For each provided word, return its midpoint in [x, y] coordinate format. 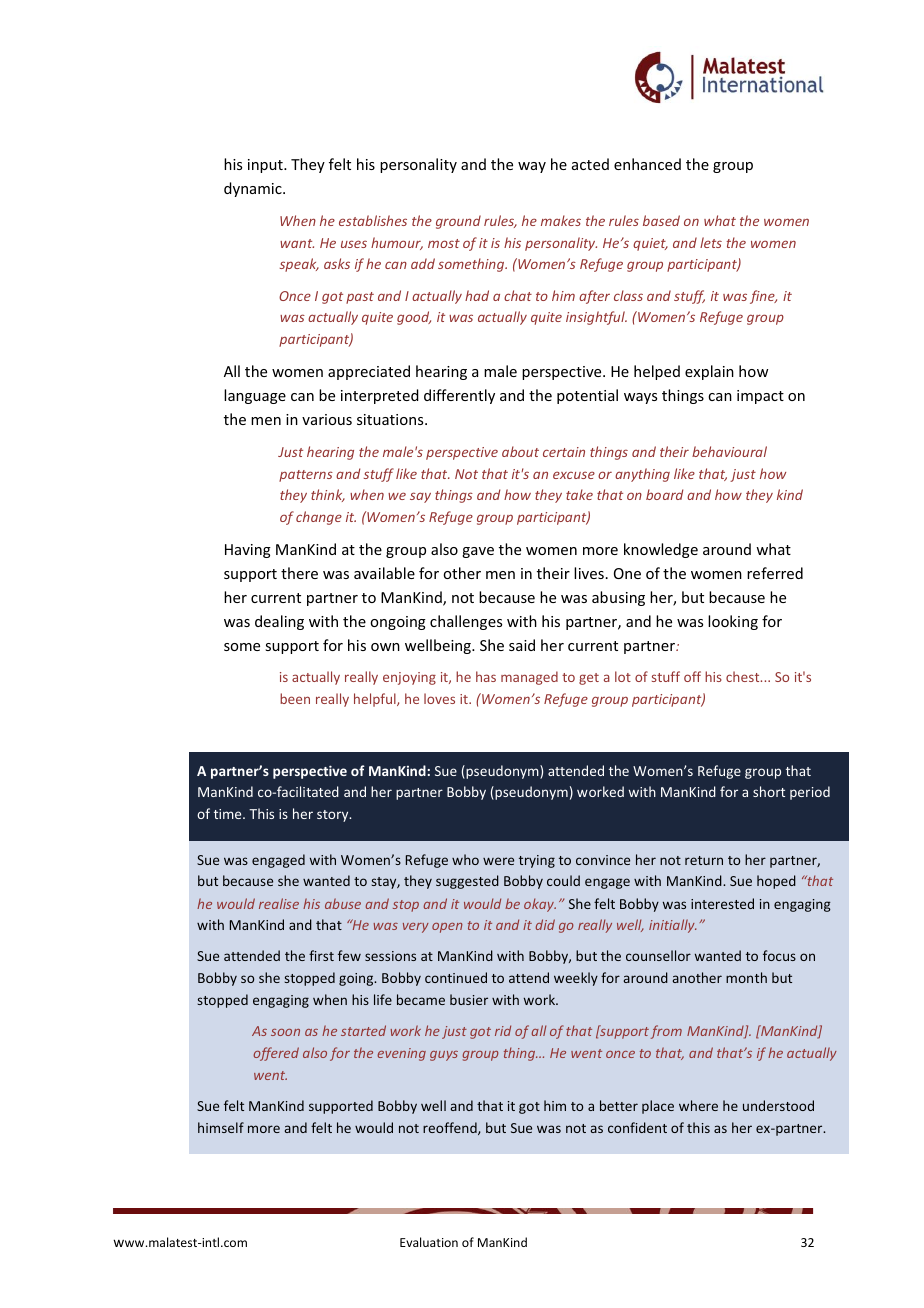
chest [744, 676]
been [295, 698]
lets [711, 242]
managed [529, 678]
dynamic [254, 189]
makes [561, 220]
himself [221, 1127]
